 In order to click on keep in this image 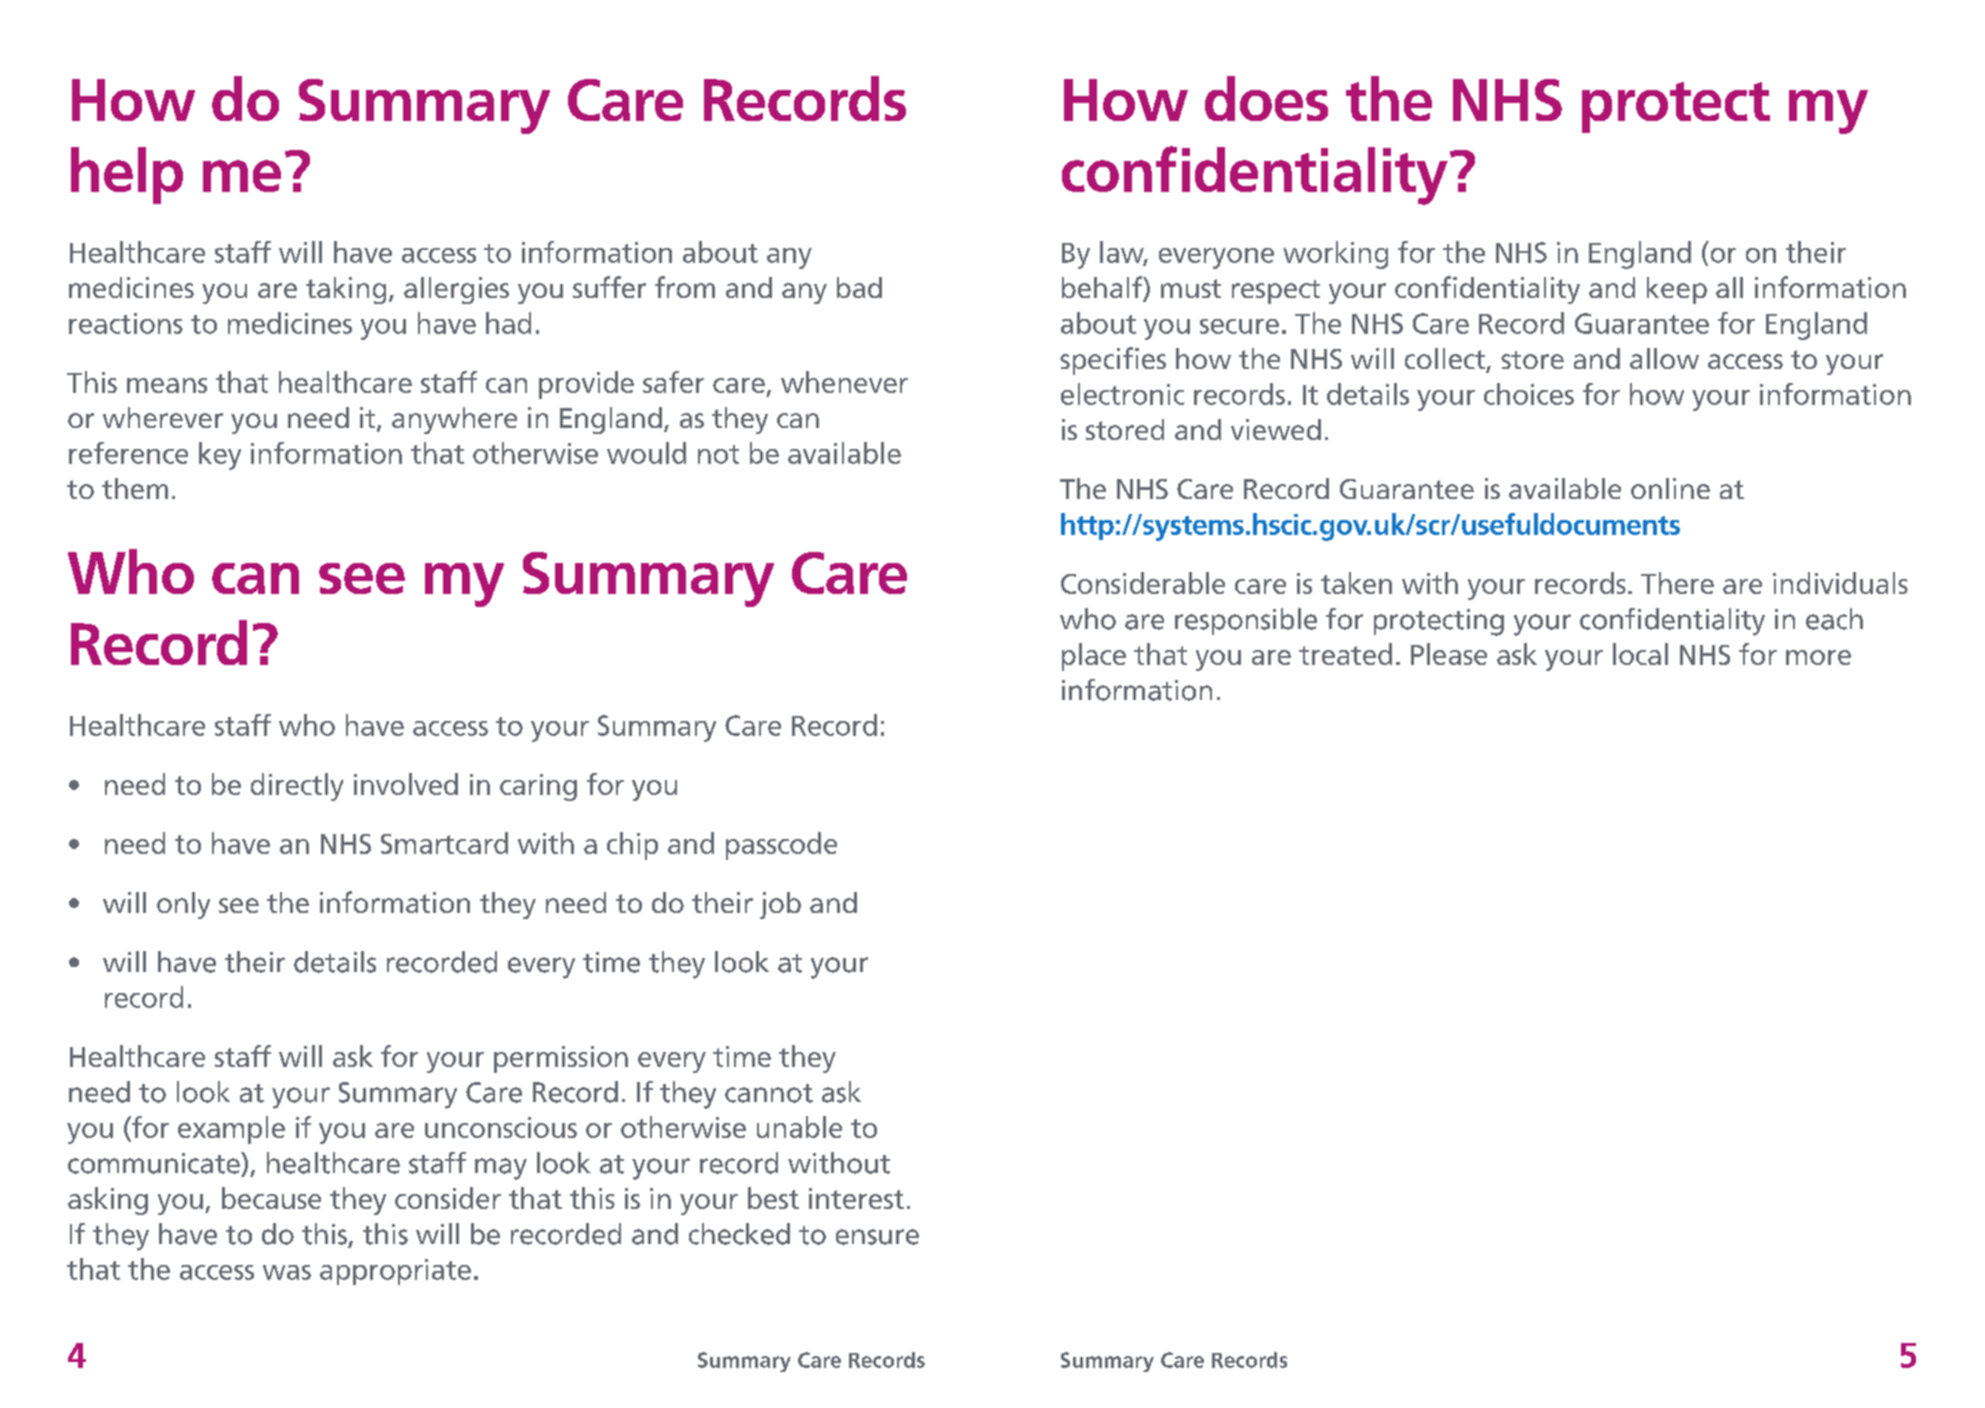, I will do `click(1677, 290)`.
